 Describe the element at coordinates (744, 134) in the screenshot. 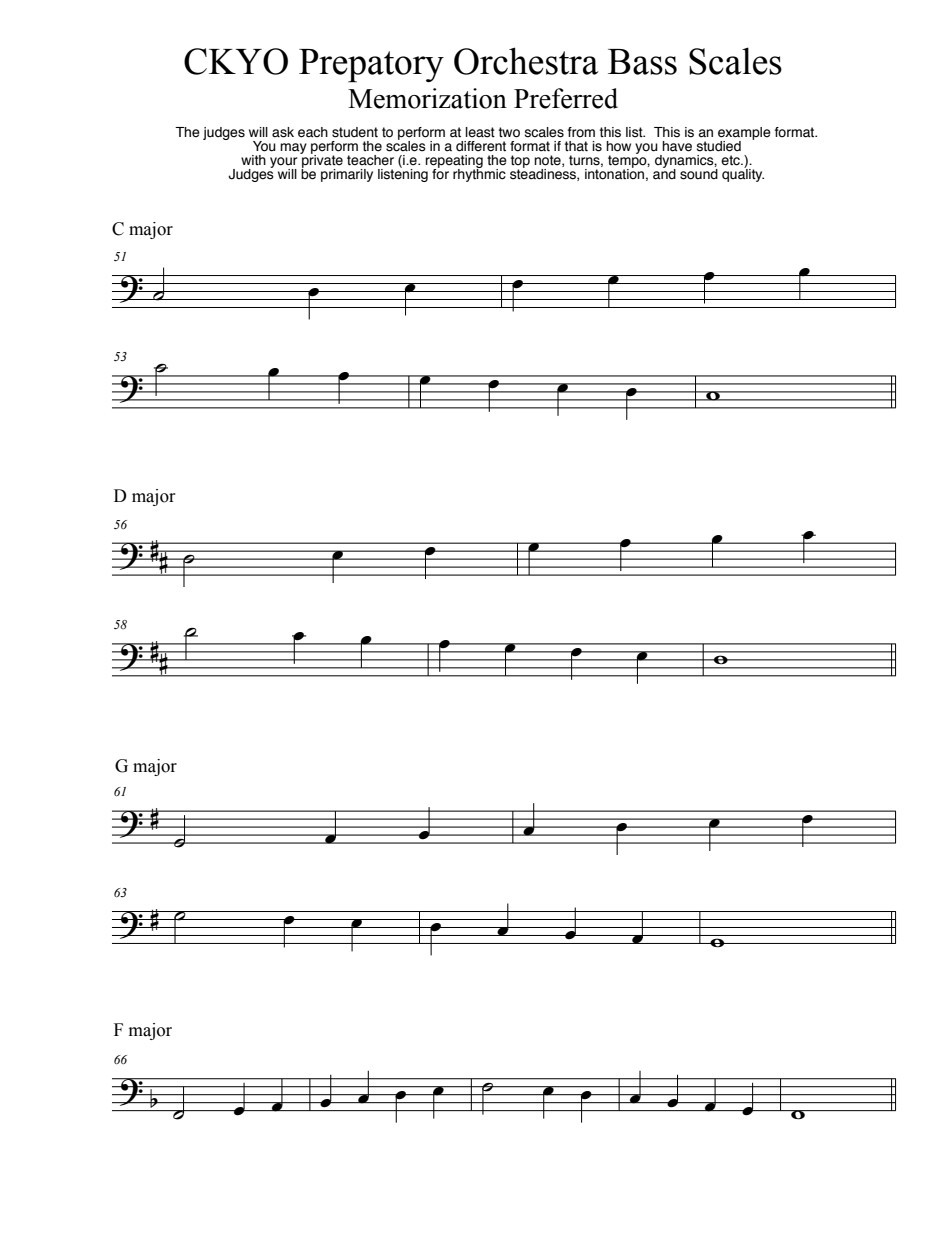

I see `example` at that location.
